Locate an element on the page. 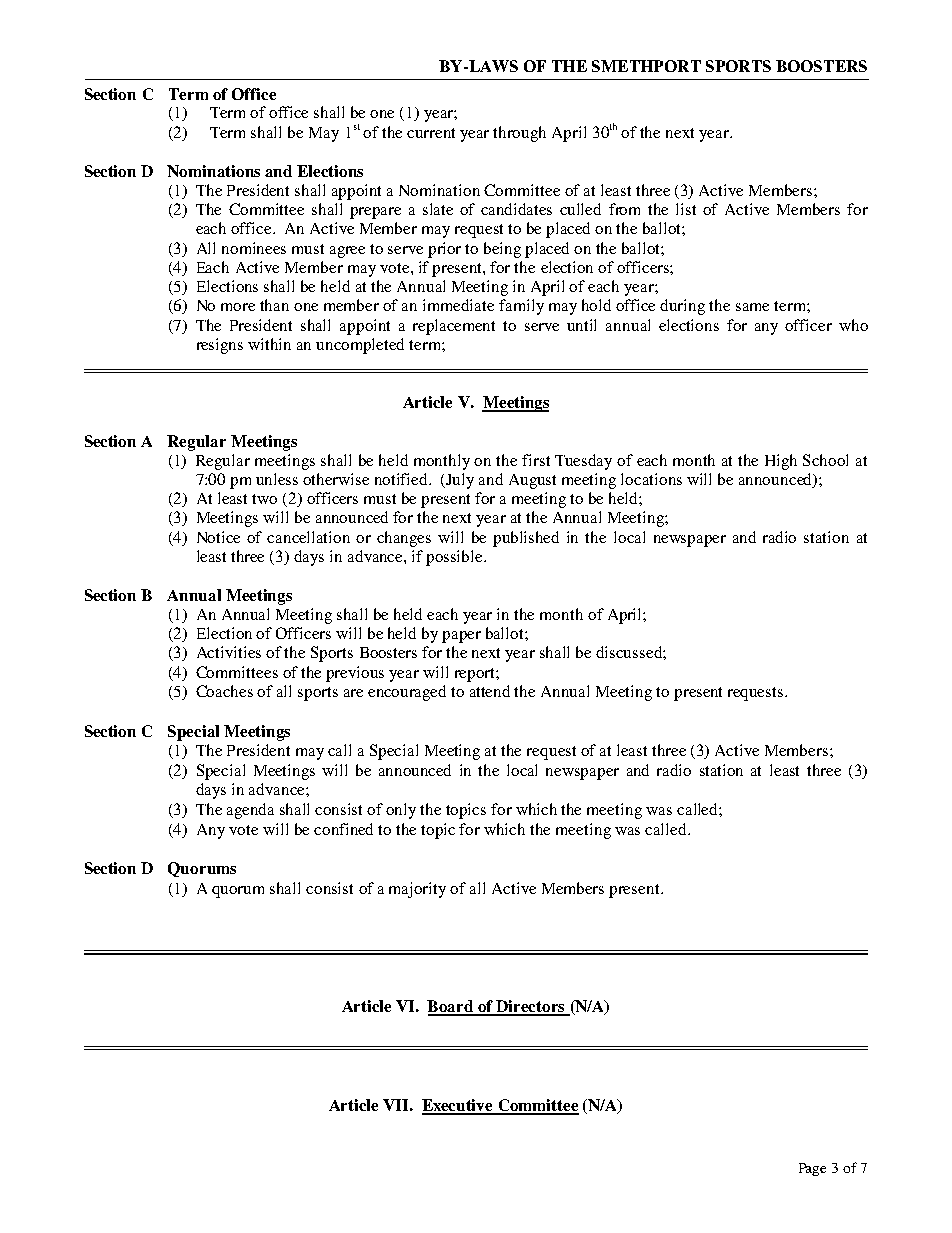 The height and width of the image is (1233, 952). Activities is located at coordinates (229, 652).
